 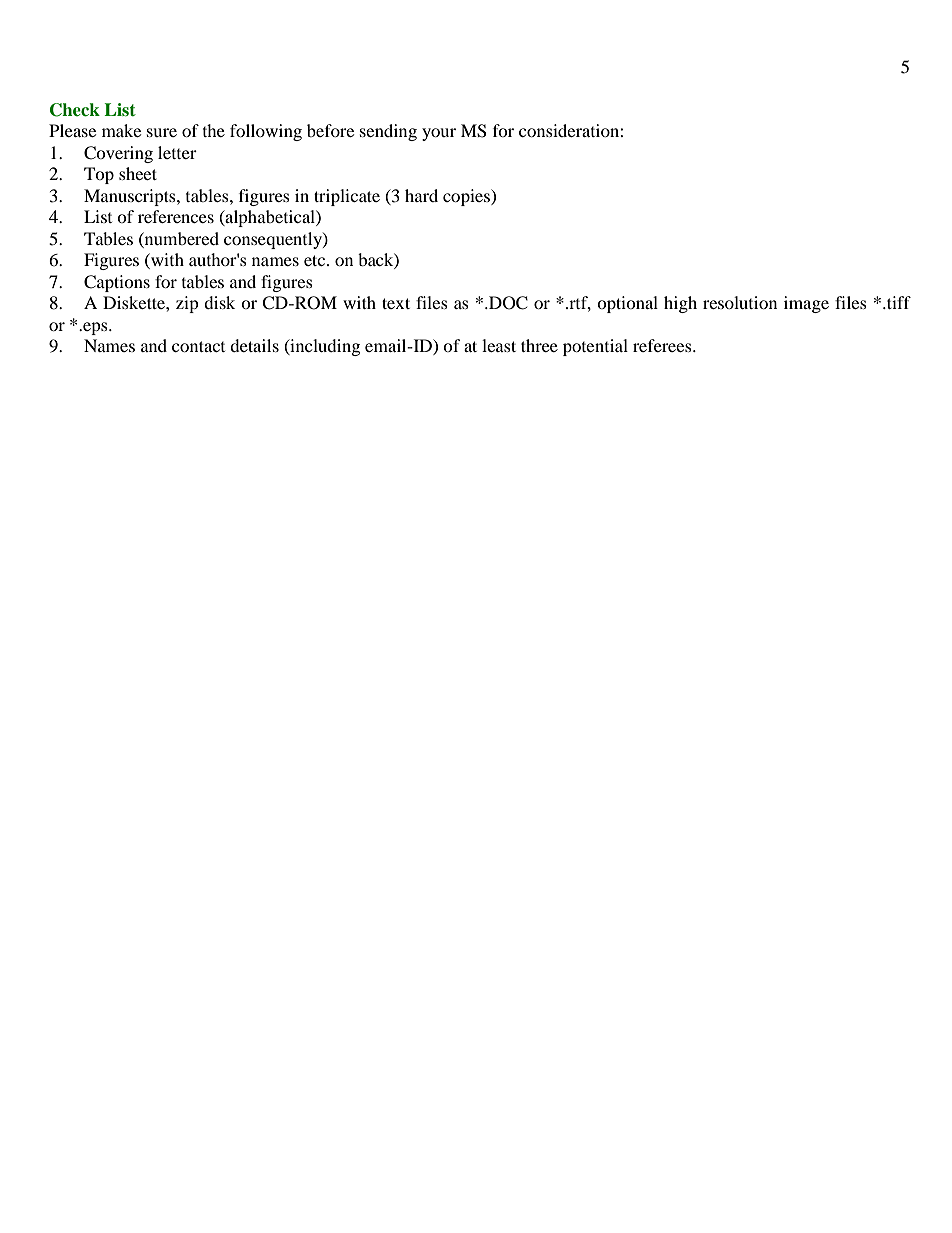 What do you see at coordinates (439, 134) in the document?
I see `your` at bounding box center [439, 134].
